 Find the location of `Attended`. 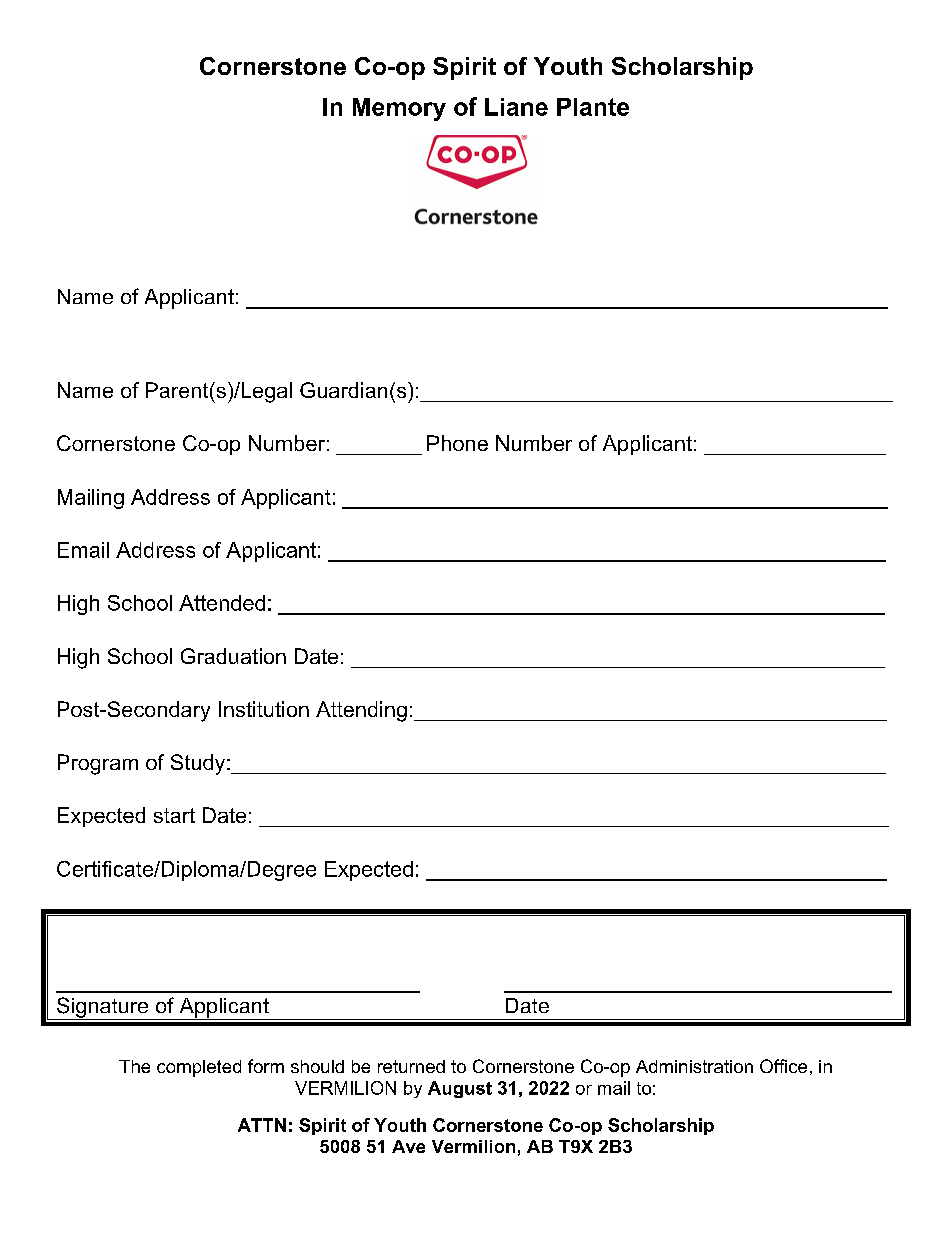

Attended is located at coordinates (222, 603).
